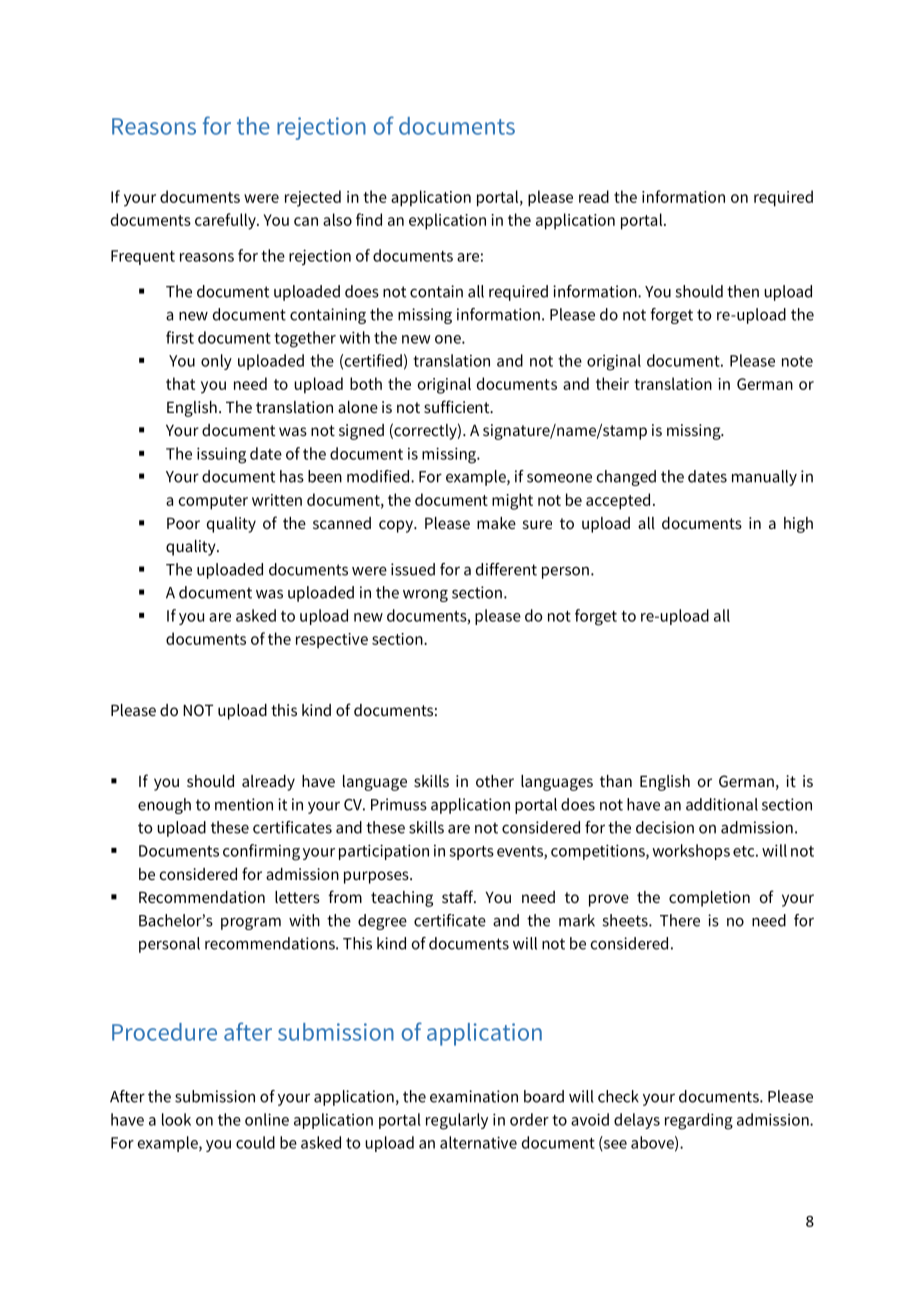 This page has height=1307, width=924. I want to click on then, so click(743, 291).
